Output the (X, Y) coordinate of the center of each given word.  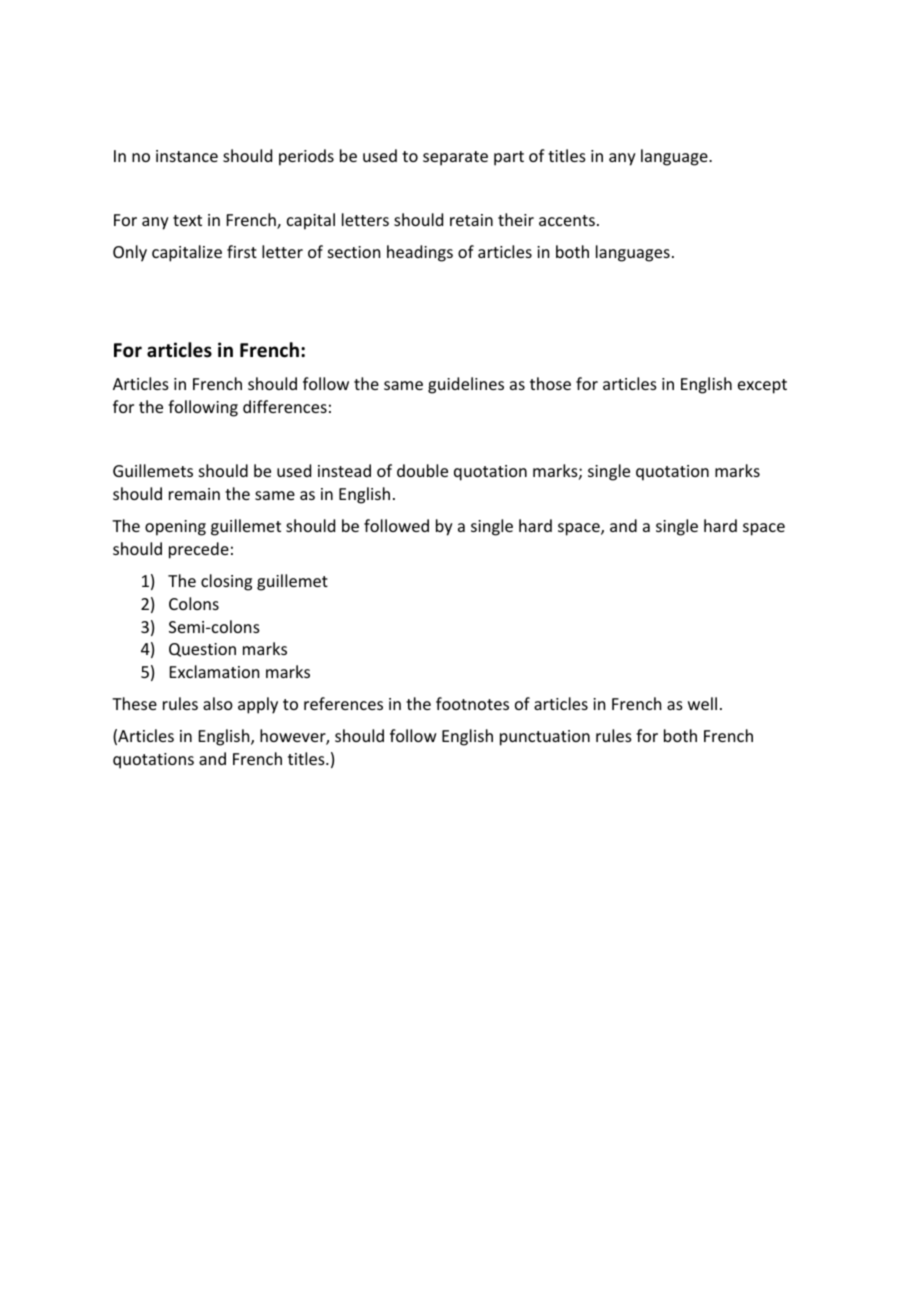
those (550, 383)
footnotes (472, 703)
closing (226, 582)
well (702, 703)
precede (199, 550)
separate (455, 158)
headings (420, 253)
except (762, 386)
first (242, 251)
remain (194, 494)
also (218, 703)
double (422, 470)
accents (567, 220)
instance (187, 156)
